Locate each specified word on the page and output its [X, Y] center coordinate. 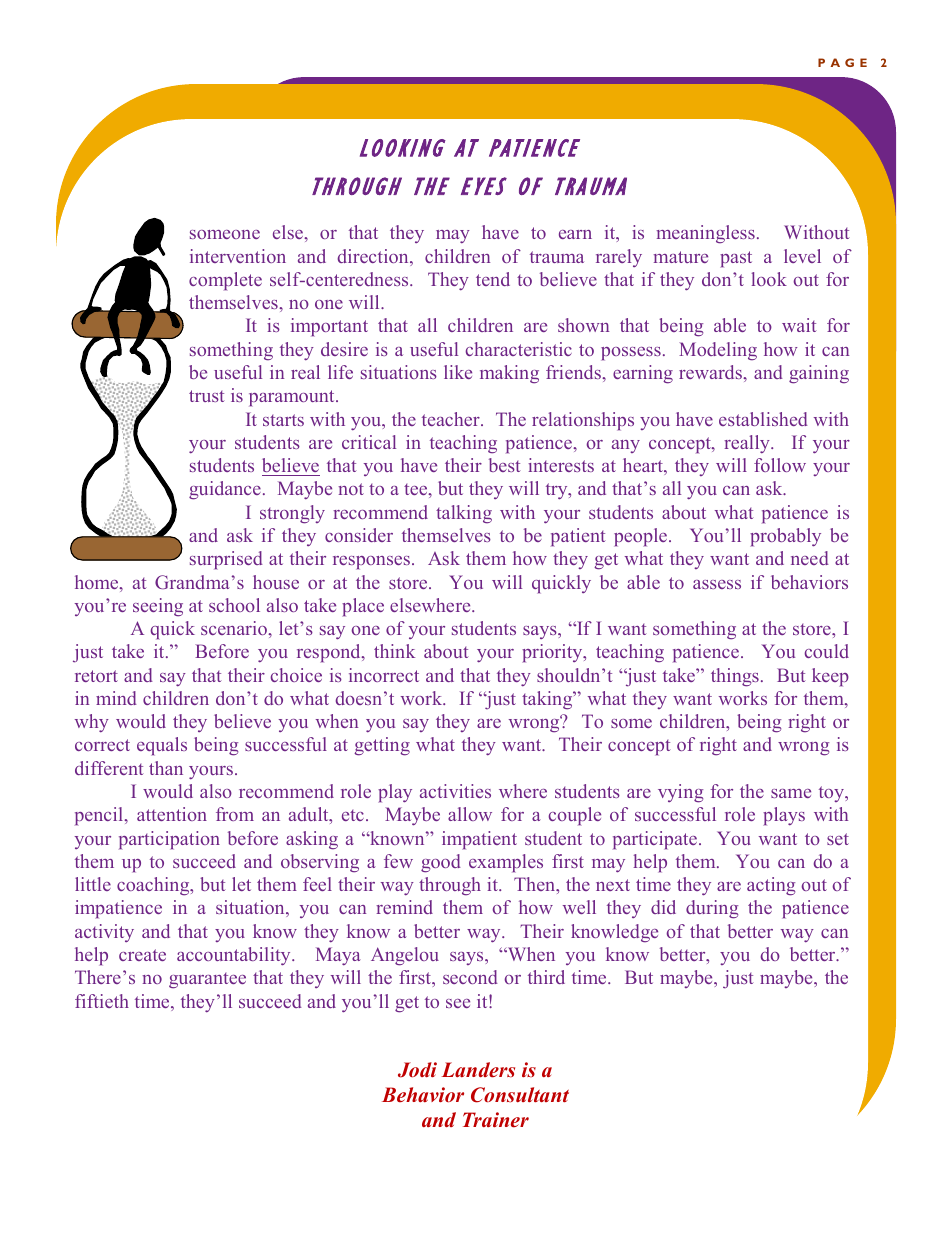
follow [780, 465]
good [441, 863]
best [505, 465]
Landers [478, 1070]
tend [493, 279]
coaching [154, 886]
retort [96, 676]
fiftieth [102, 1001]
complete [225, 281]
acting [771, 886]
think [394, 651]
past [736, 259]
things [735, 677]
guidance [225, 490]
